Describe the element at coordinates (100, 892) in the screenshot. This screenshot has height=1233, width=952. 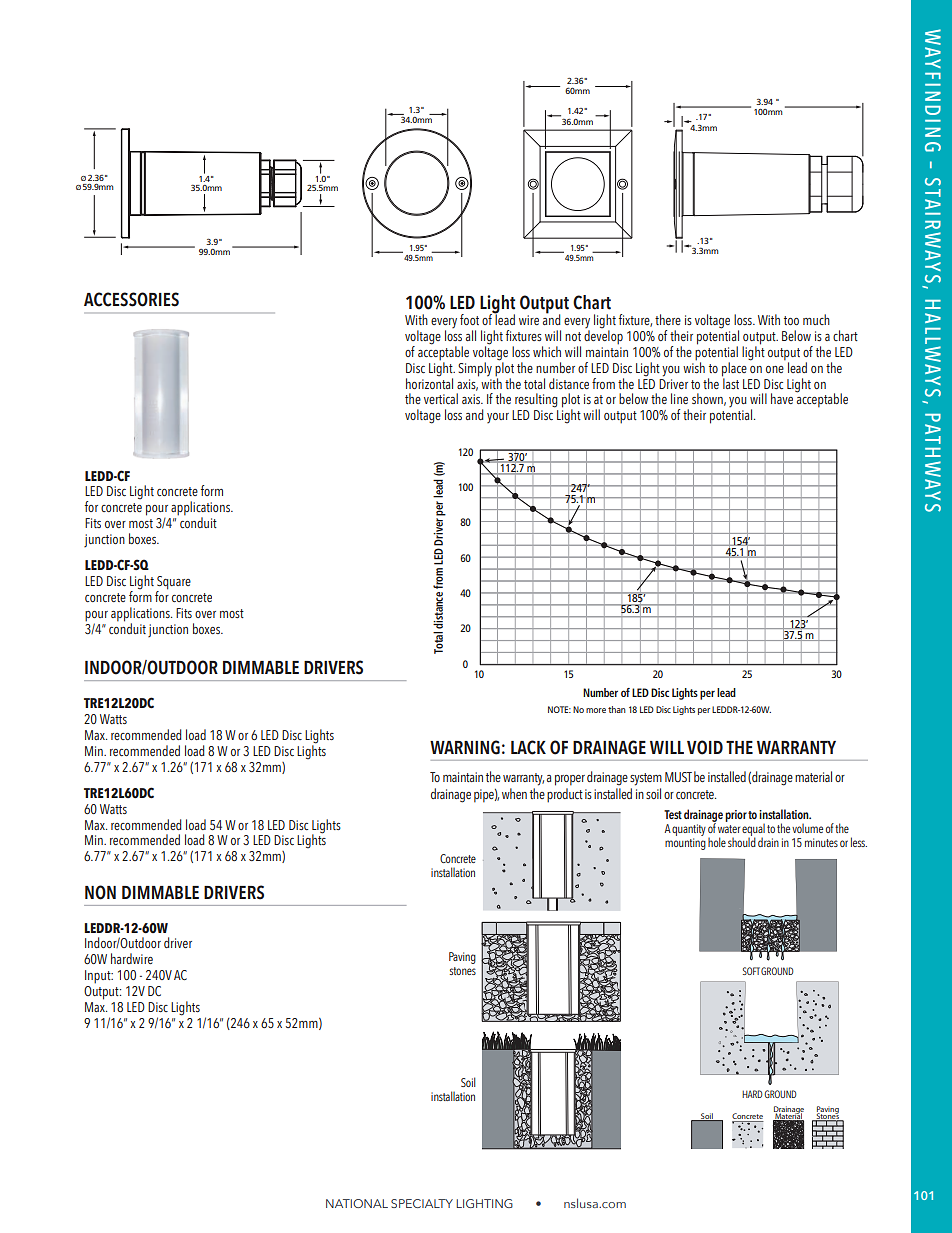
I see `NON` at that location.
